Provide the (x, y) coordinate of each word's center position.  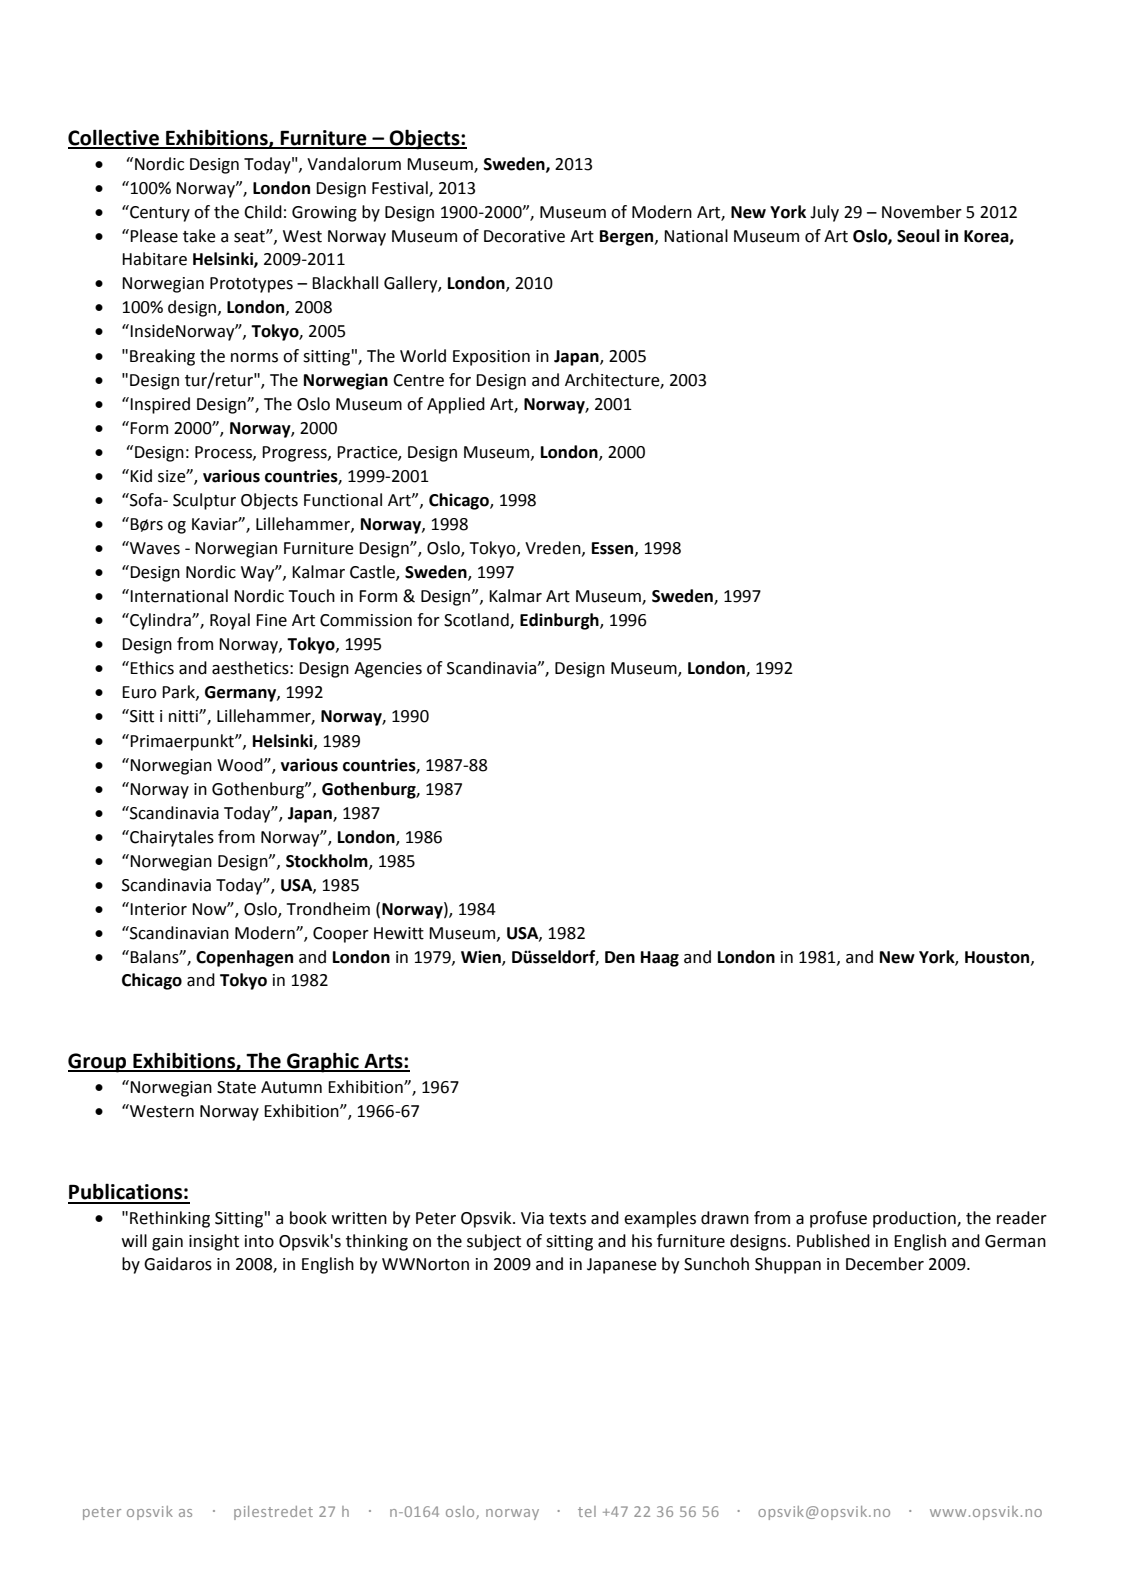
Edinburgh (560, 621)
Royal (230, 621)
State (236, 1087)
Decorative (524, 236)
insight (214, 1242)
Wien (482, 958)
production (915, 1219)
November (922, 212)
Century (159, 213)
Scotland (477, 621)
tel (587, 1511)
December (885, 1264)
